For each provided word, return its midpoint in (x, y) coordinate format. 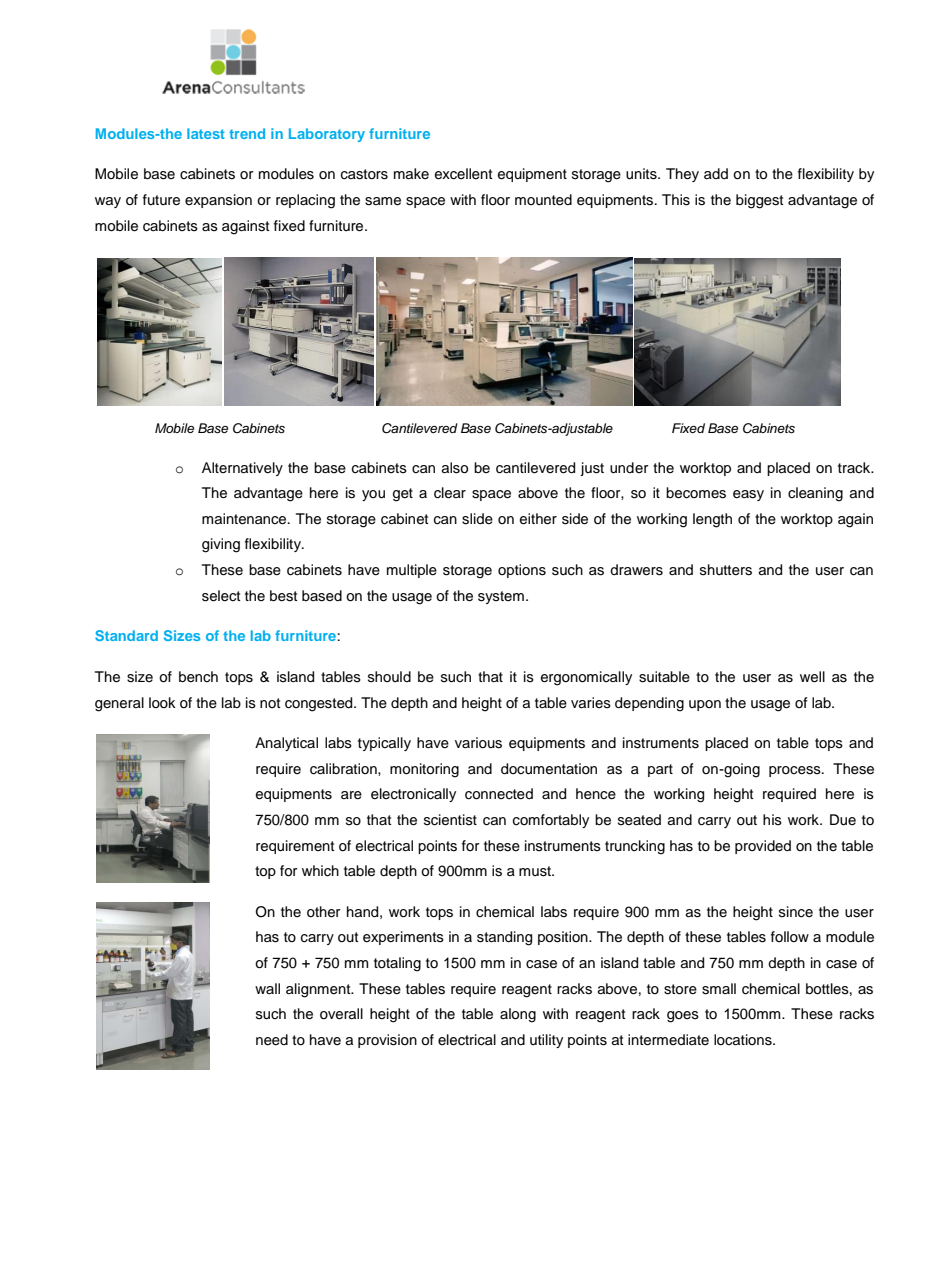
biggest (759, 201)
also (455, 468)
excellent (463, 174)
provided (763, 847)
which (320, 871)
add (716, 173)
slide (477, 519)
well (812, 677)
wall (267, 988)
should (389, 677)
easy (748, 495)
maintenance (245, 519)
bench (198, 677)
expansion (218, 201)
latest (206, 133)
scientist (450, 820)
